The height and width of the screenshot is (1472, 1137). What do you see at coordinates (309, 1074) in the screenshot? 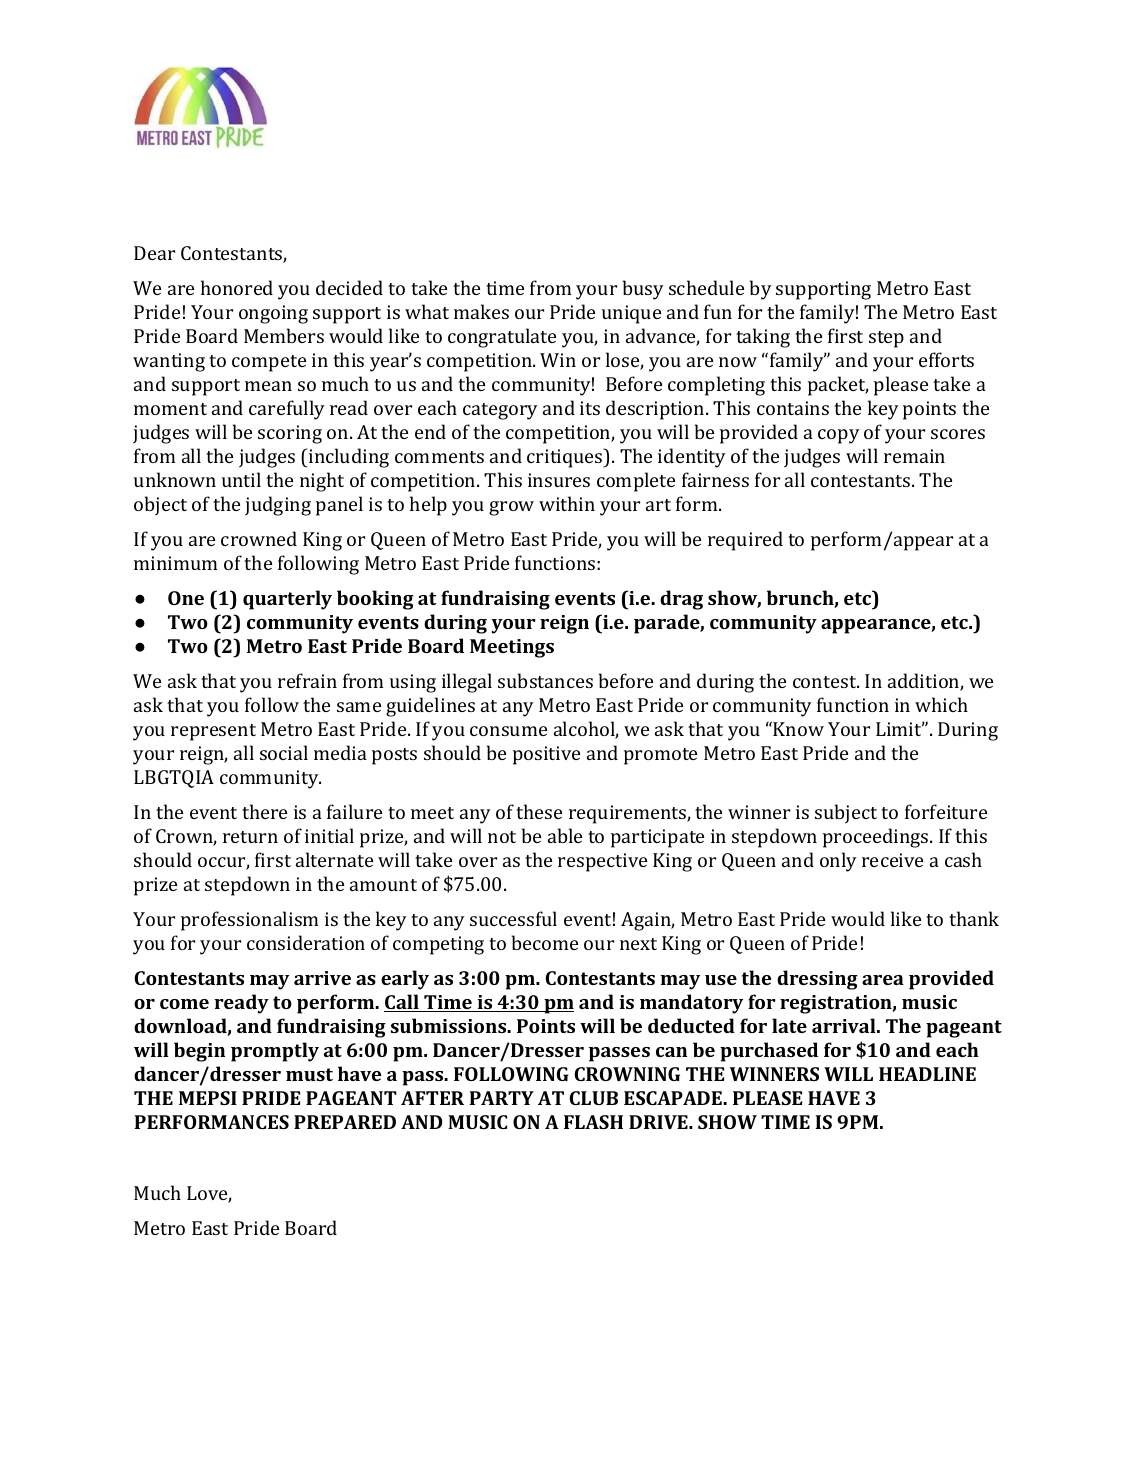
I see `must` at bounding box center [309, 1074].
